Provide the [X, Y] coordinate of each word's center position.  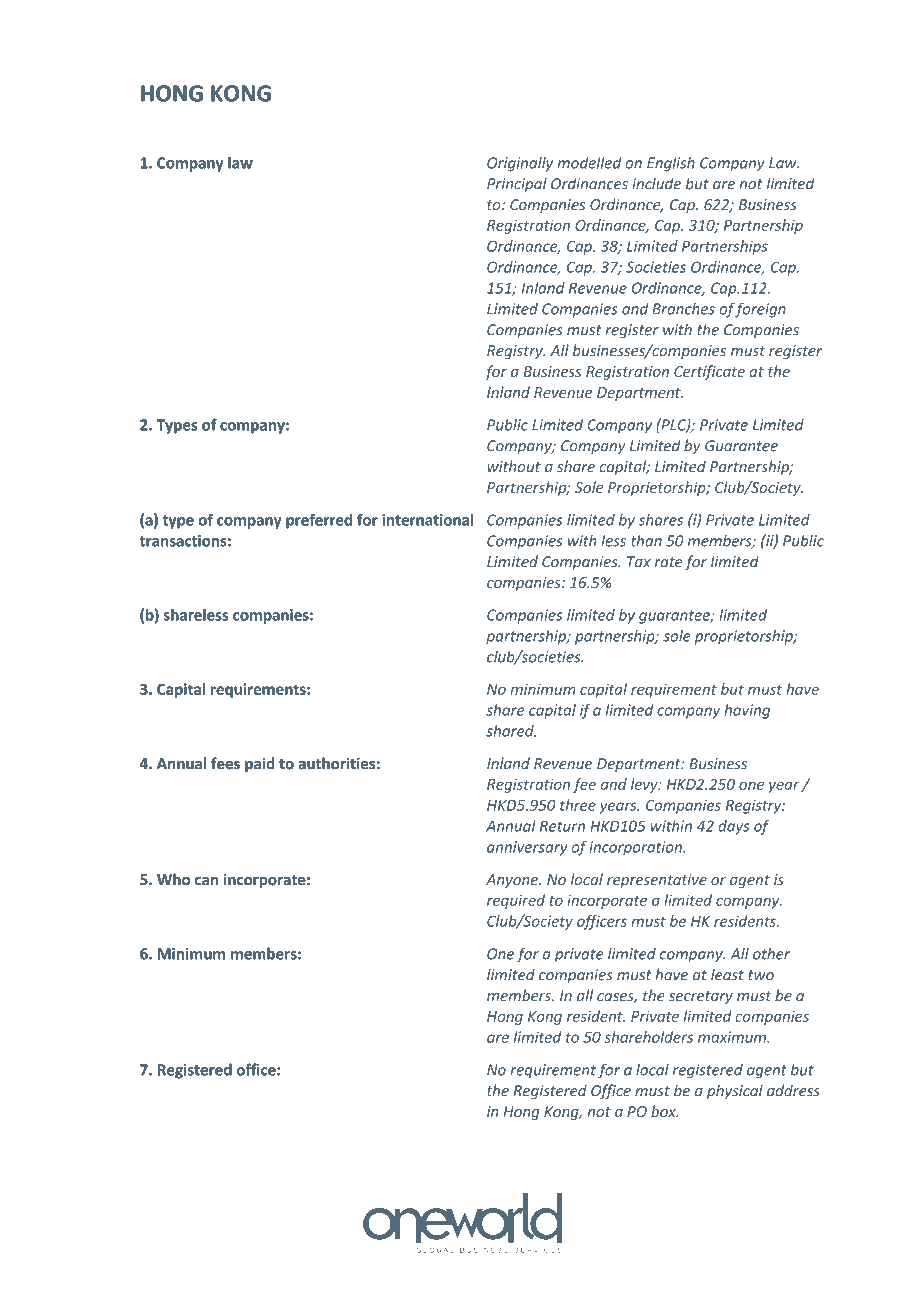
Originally [520, 164]
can [206, 881]
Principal [517, 185]
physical [735, 1091]
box [664, 1111]
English [671, 164]
